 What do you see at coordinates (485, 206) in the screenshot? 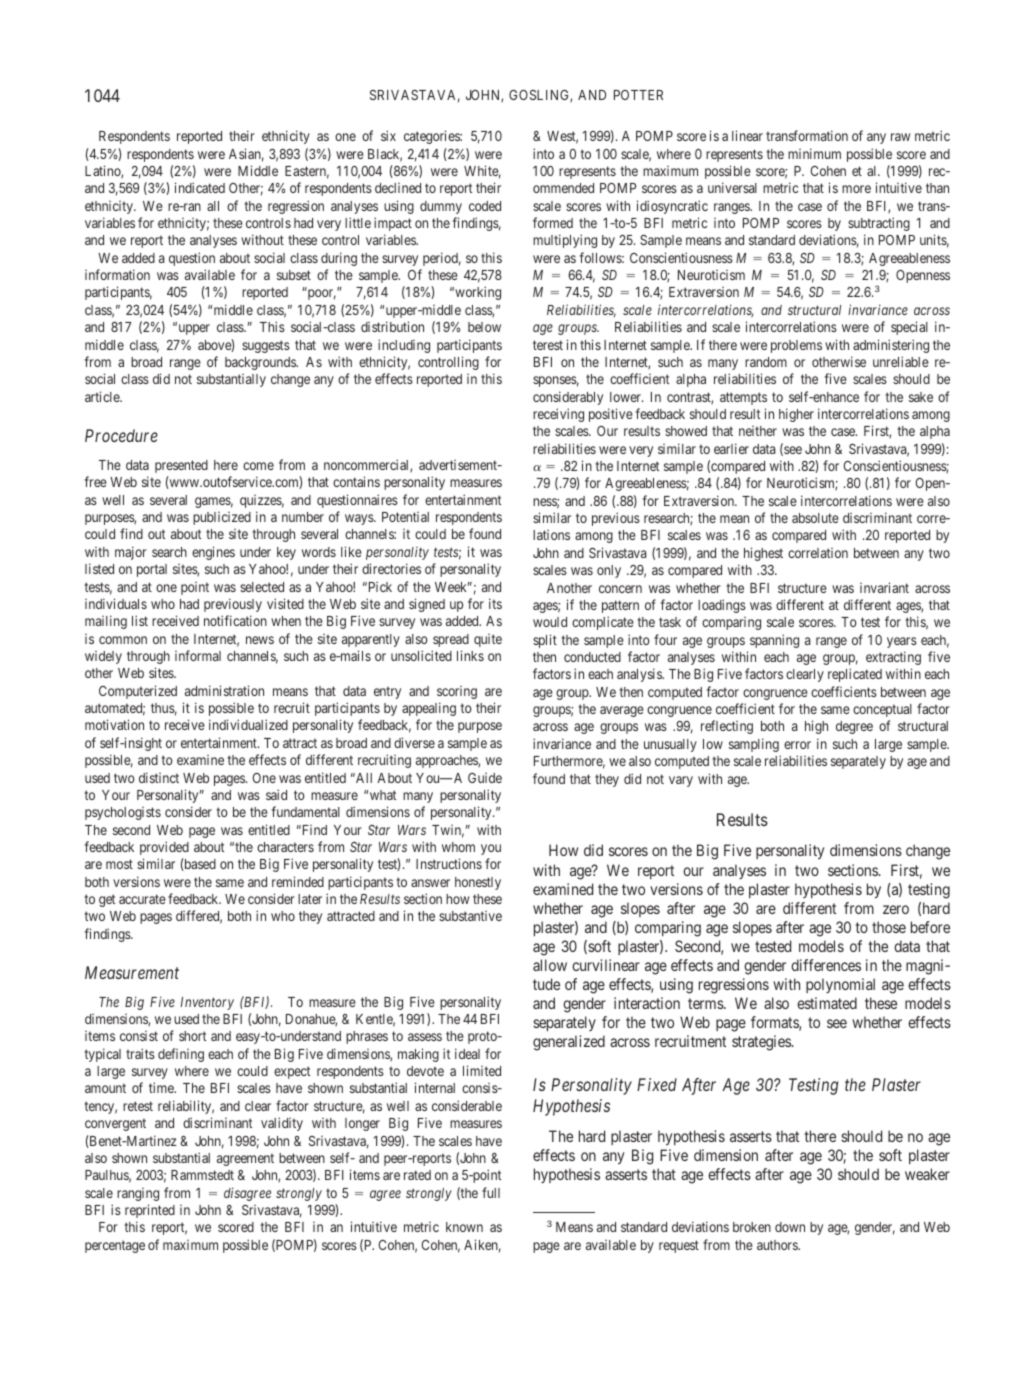
I see `coded` at bounding box center [485, 206].
